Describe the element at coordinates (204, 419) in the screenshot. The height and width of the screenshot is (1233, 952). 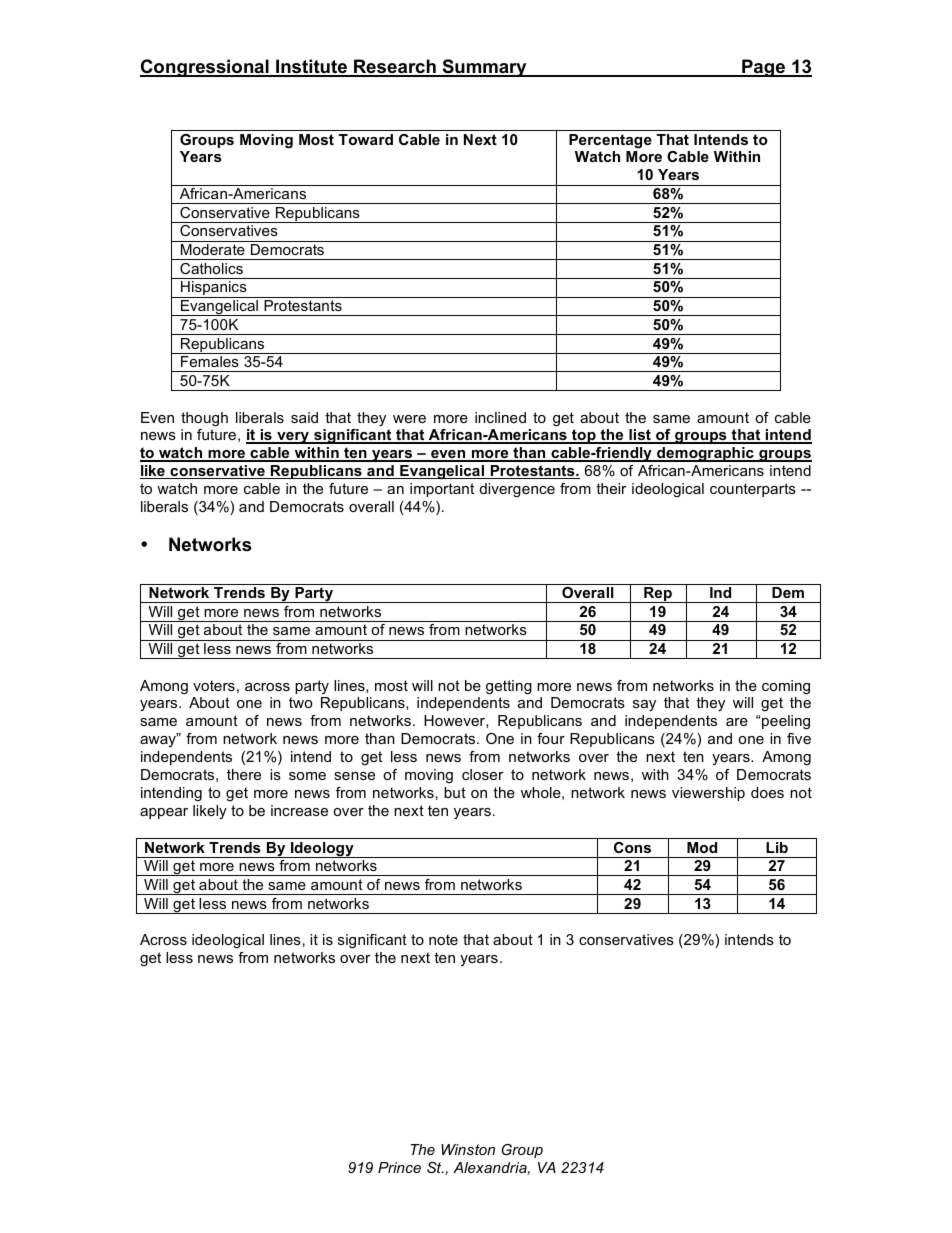
I see `though` at that location.
